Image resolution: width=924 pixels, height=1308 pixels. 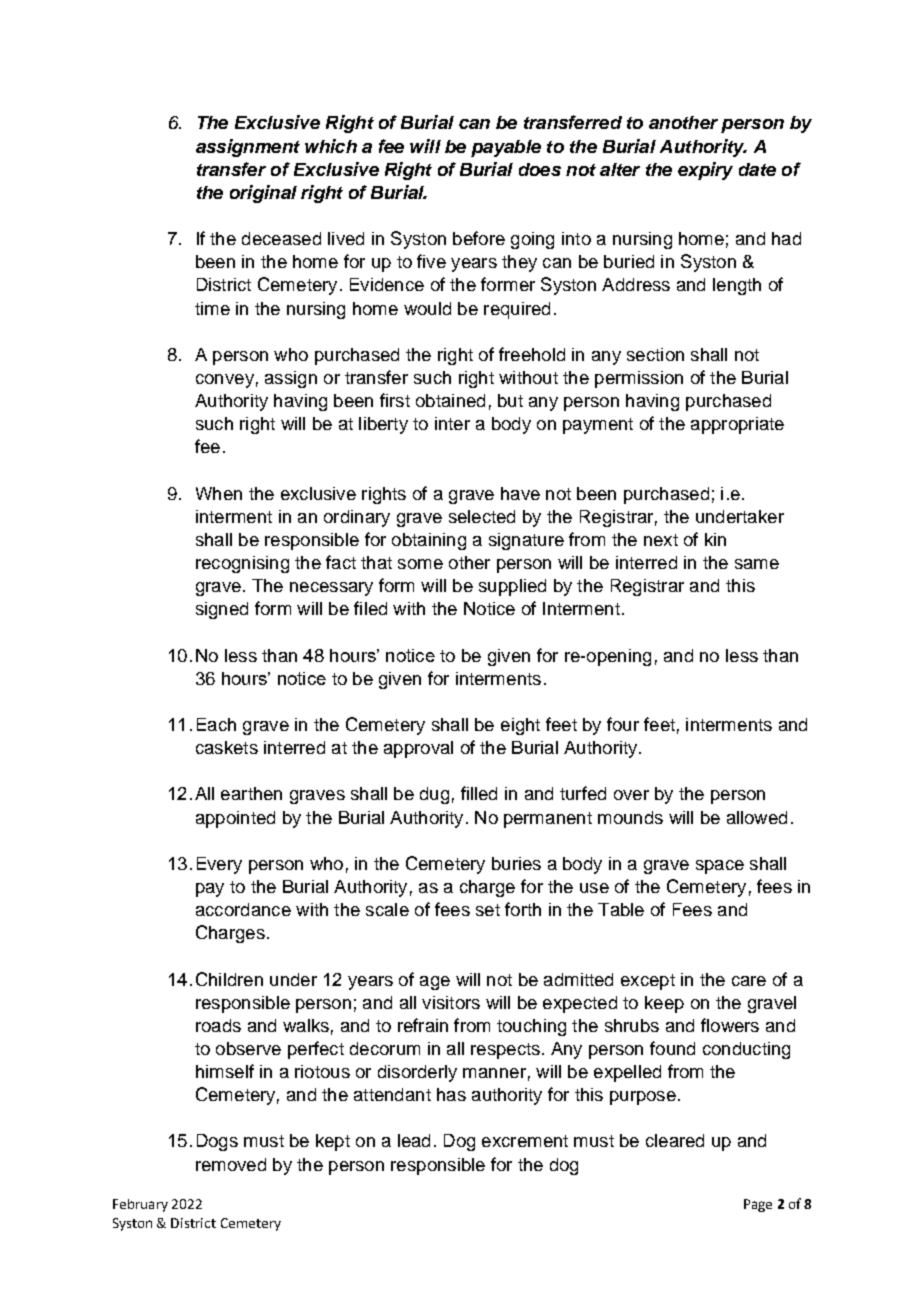 I want to click on convey, so click(x=225, y=381).
